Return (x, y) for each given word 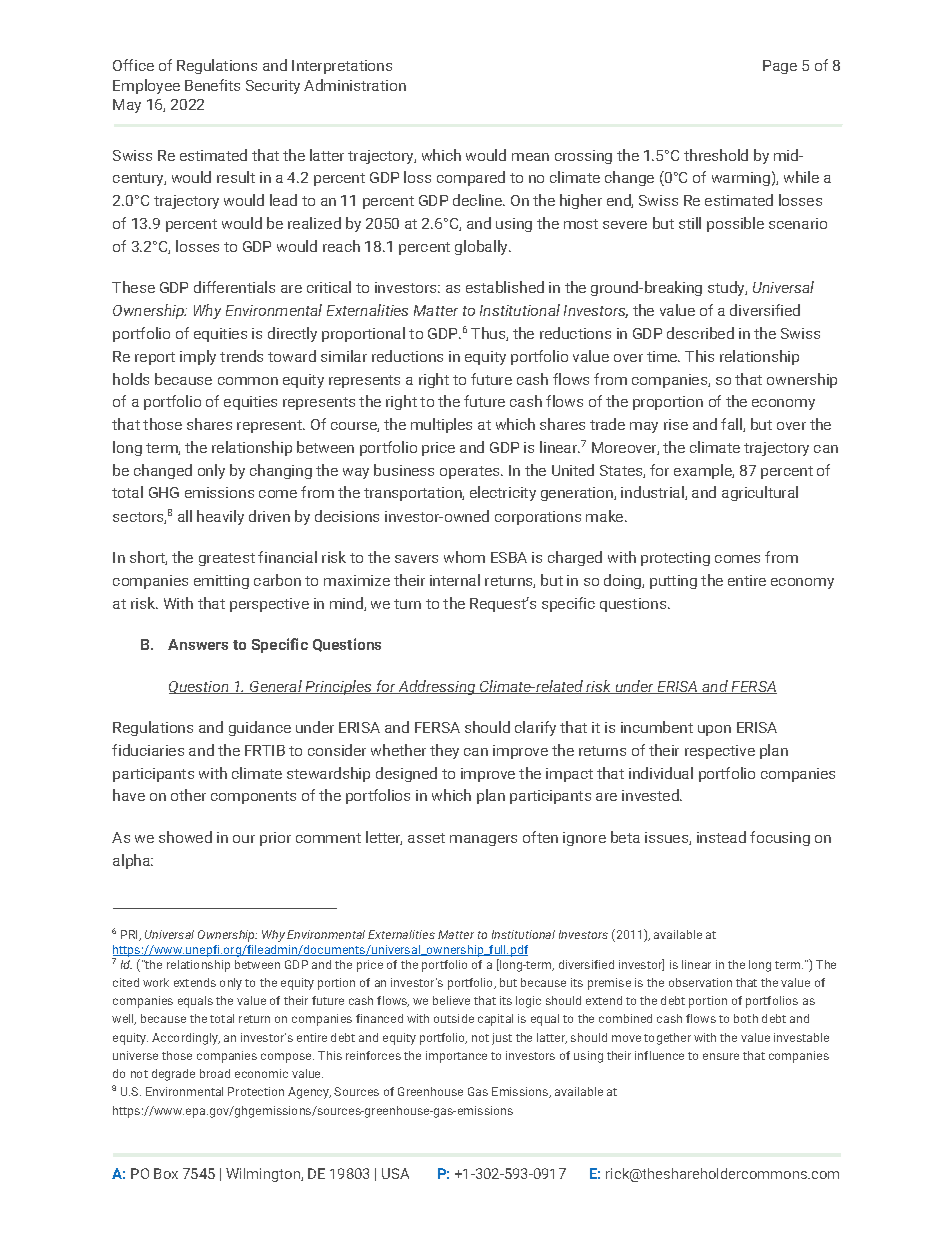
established (505, 287)
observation (700, 982)
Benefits (212, 85)
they (444, 751)
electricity (503, 493)
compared (471, 178)
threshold (716, 155)
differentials (234, 287)
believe (451, 1000)
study (727, 288)
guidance (260, 728)
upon (714, 730)
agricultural (760, 493)
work (156, 982)
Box (166, 1173)
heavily (220, 517)
